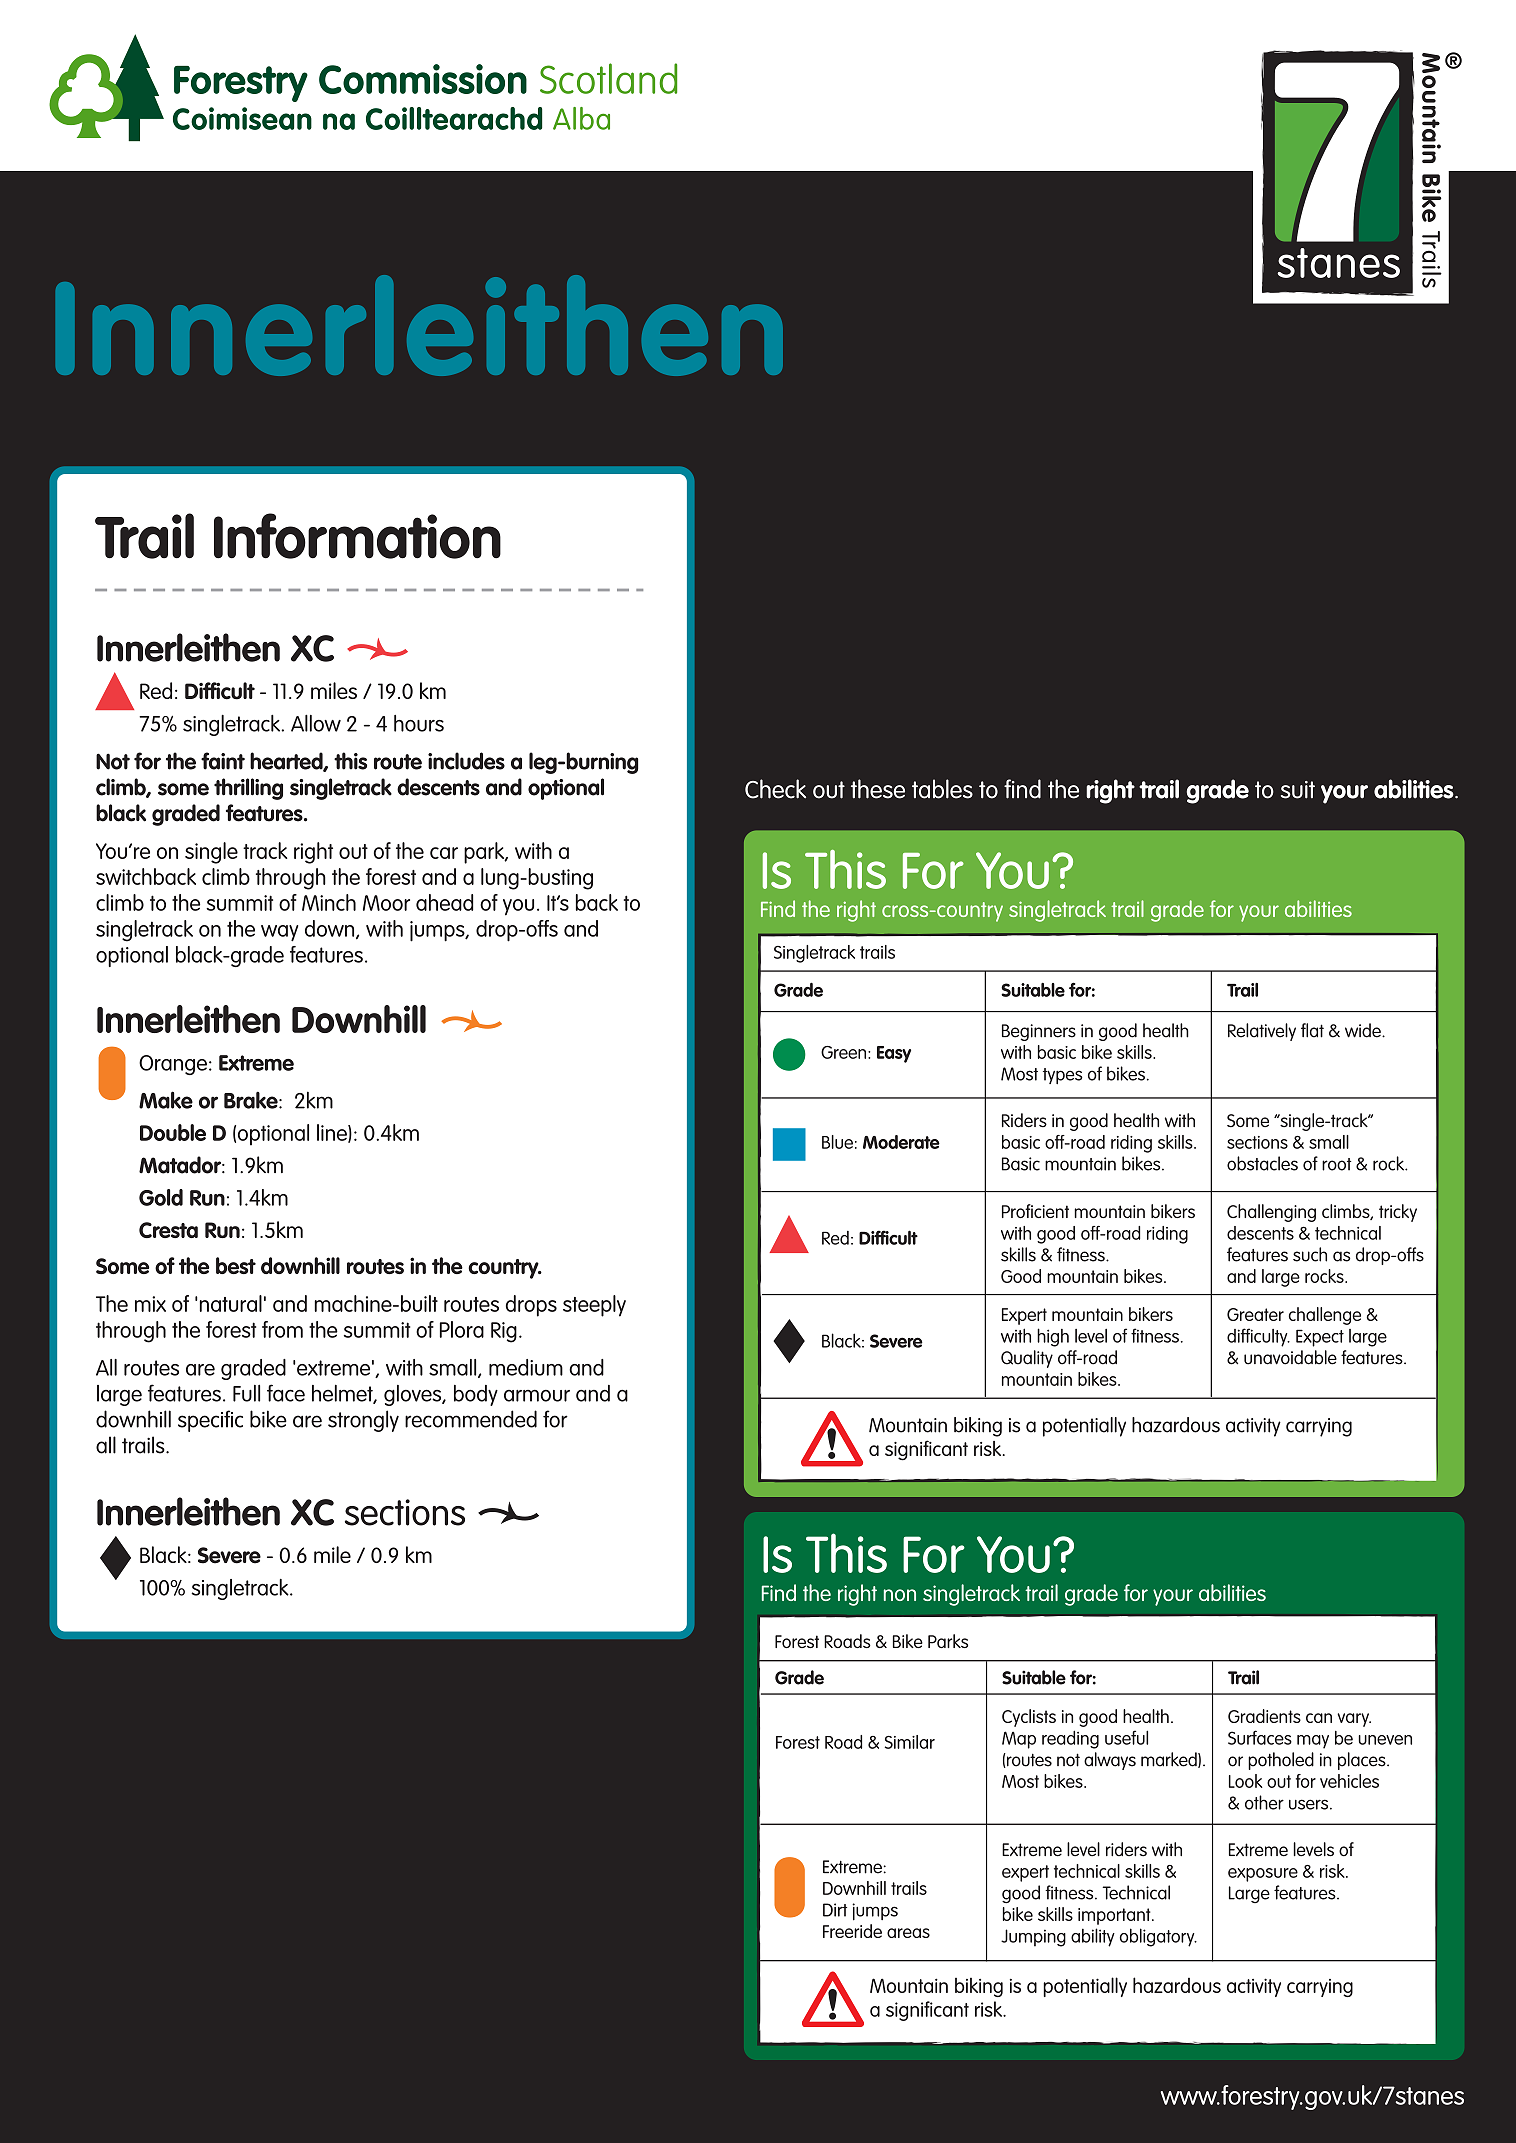  I want to click on Brake, so click(252, 1100).
